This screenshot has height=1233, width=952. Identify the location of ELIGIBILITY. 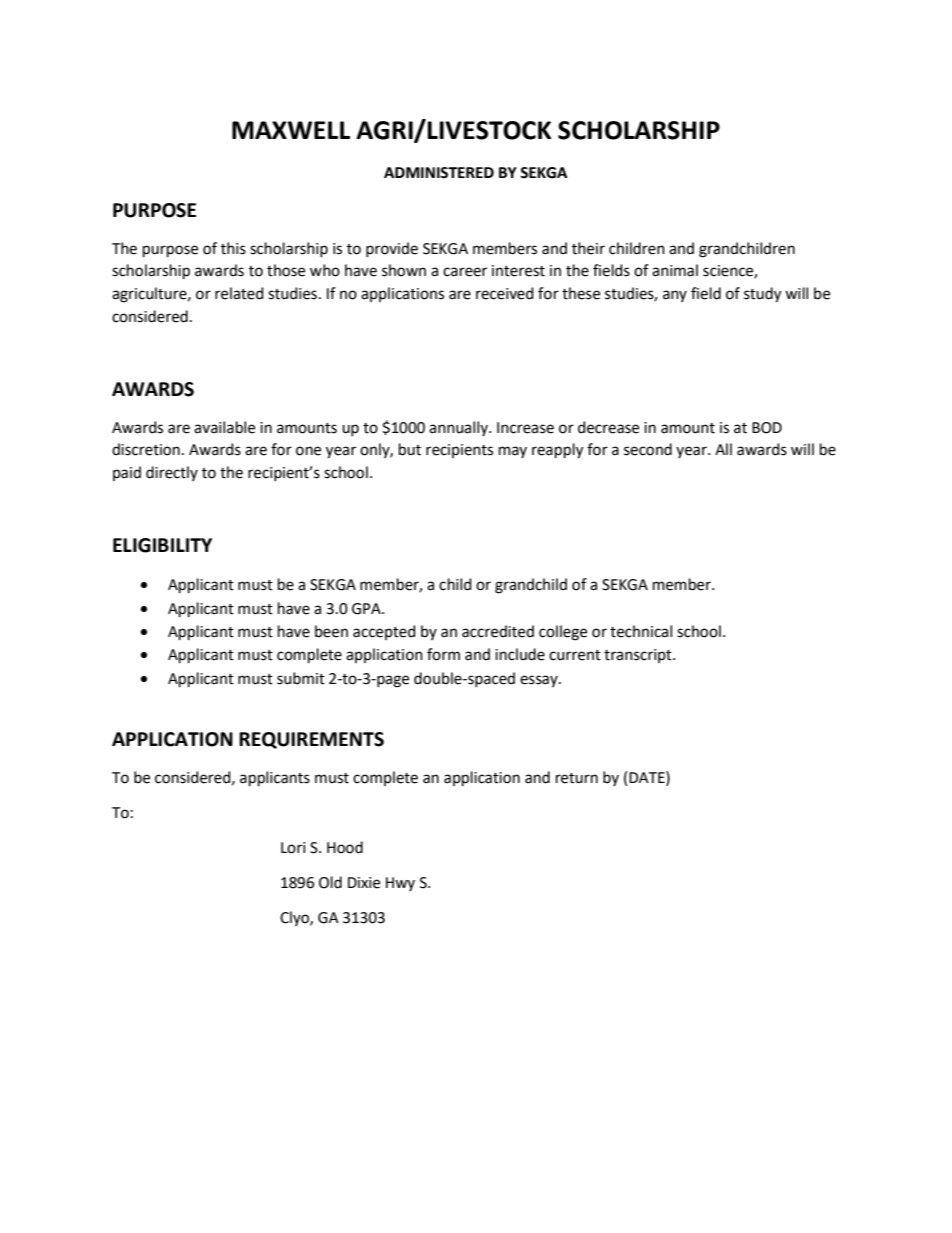
(162, 545).
